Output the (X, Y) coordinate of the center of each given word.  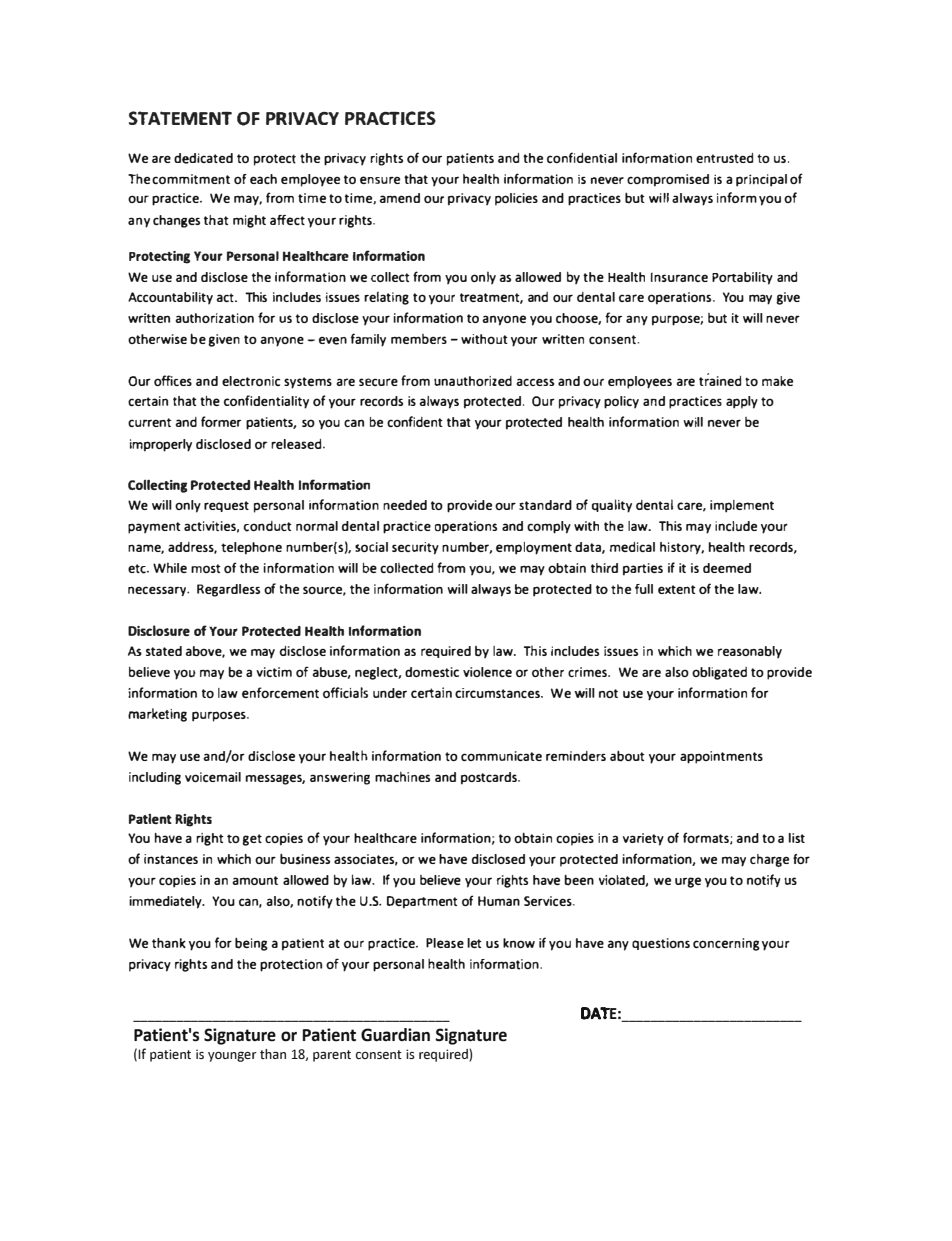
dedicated (203, 158)
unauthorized (473, 381)
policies (516, 199)
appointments (721, 757)
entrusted (725, 158)
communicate (501, 756)
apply (742, 402)
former (221, 421)
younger (232, 1056)
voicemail (213, 777)
